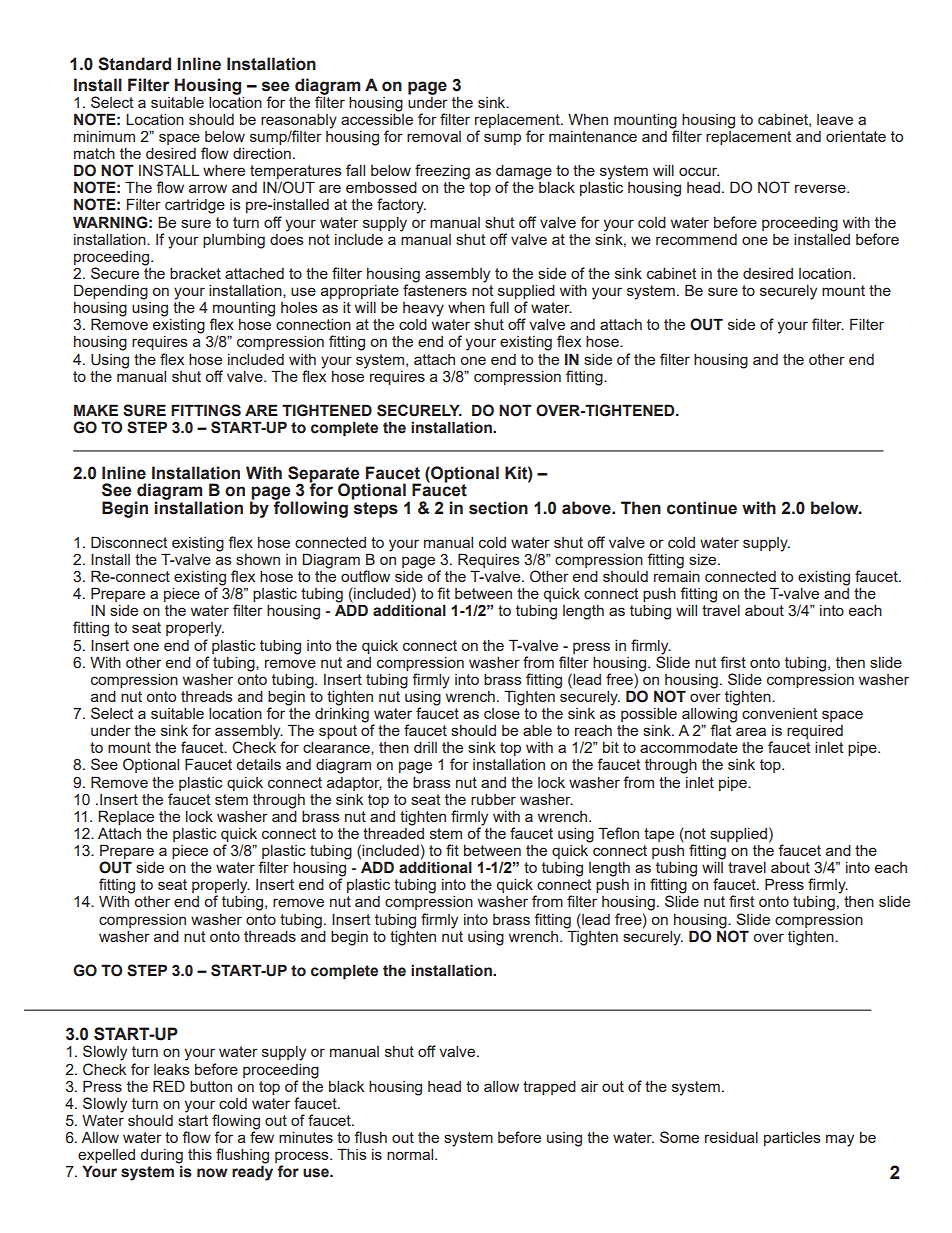  What do you see at coordinates (161, 1156) in the screenshot?
I see `during` at bounding box center [161, 1156].
